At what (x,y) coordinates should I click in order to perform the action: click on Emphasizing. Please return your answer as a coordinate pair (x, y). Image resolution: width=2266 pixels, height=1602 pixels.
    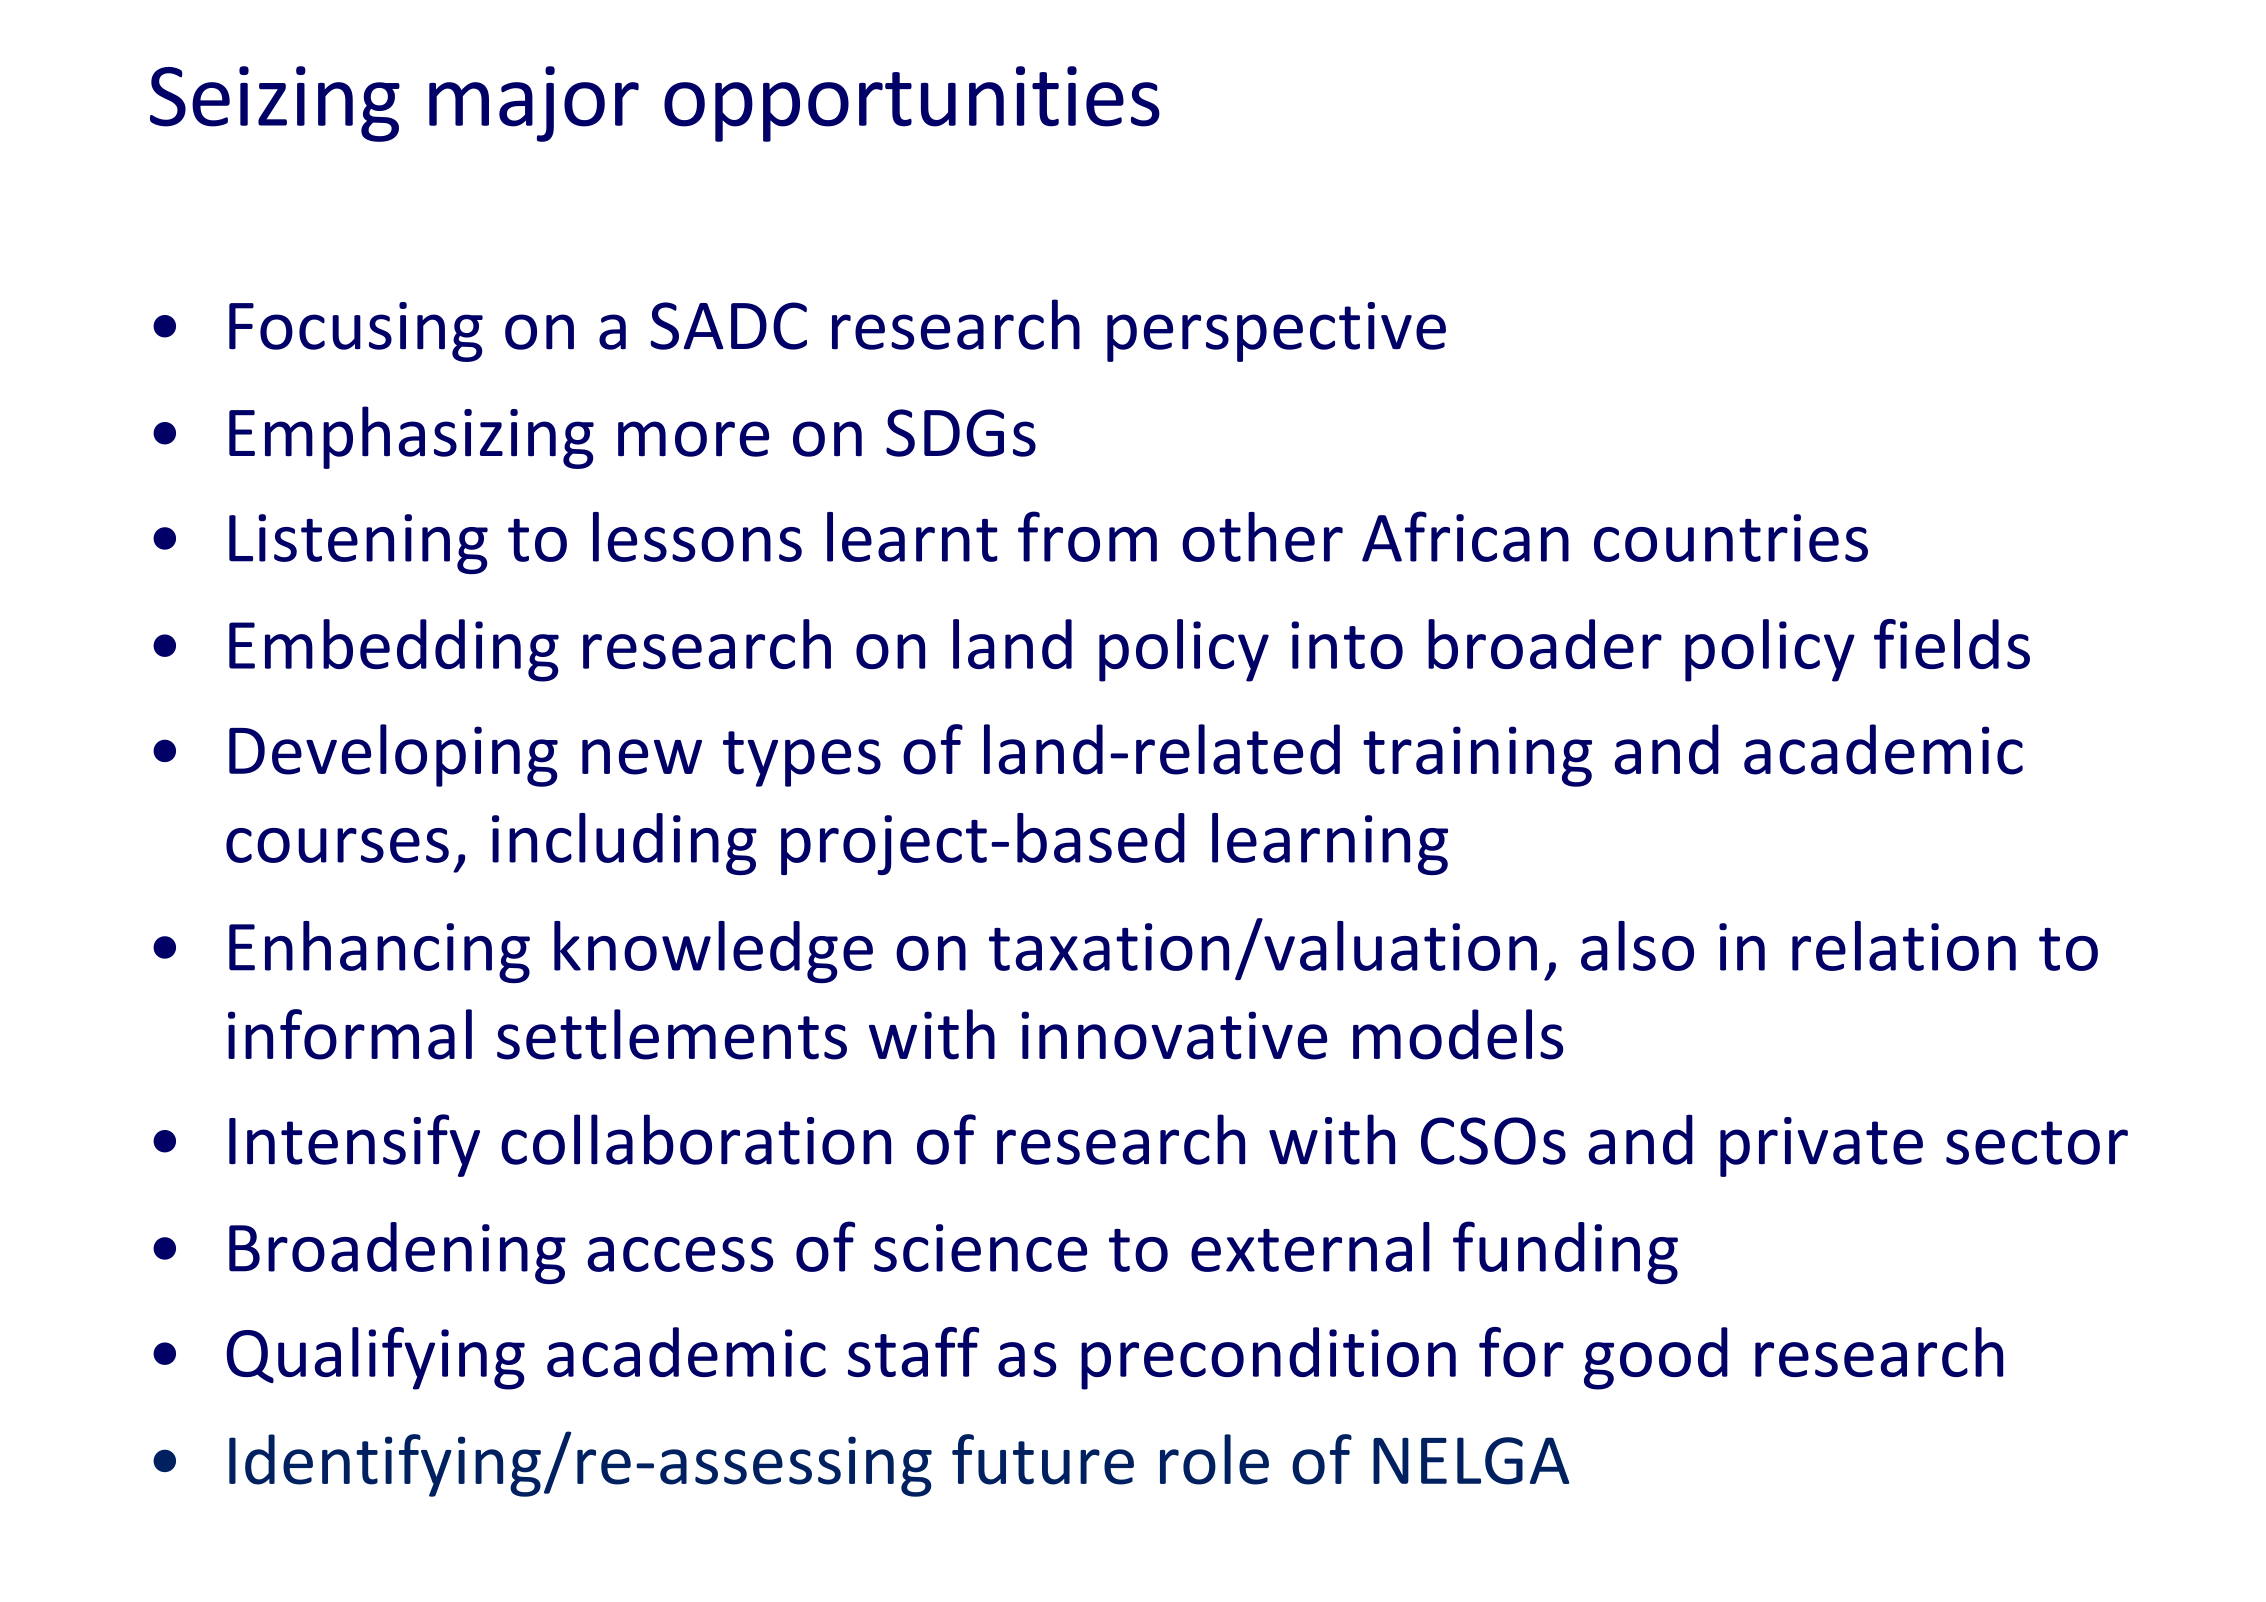
    Looking at the image, I should click on (411, 437).
